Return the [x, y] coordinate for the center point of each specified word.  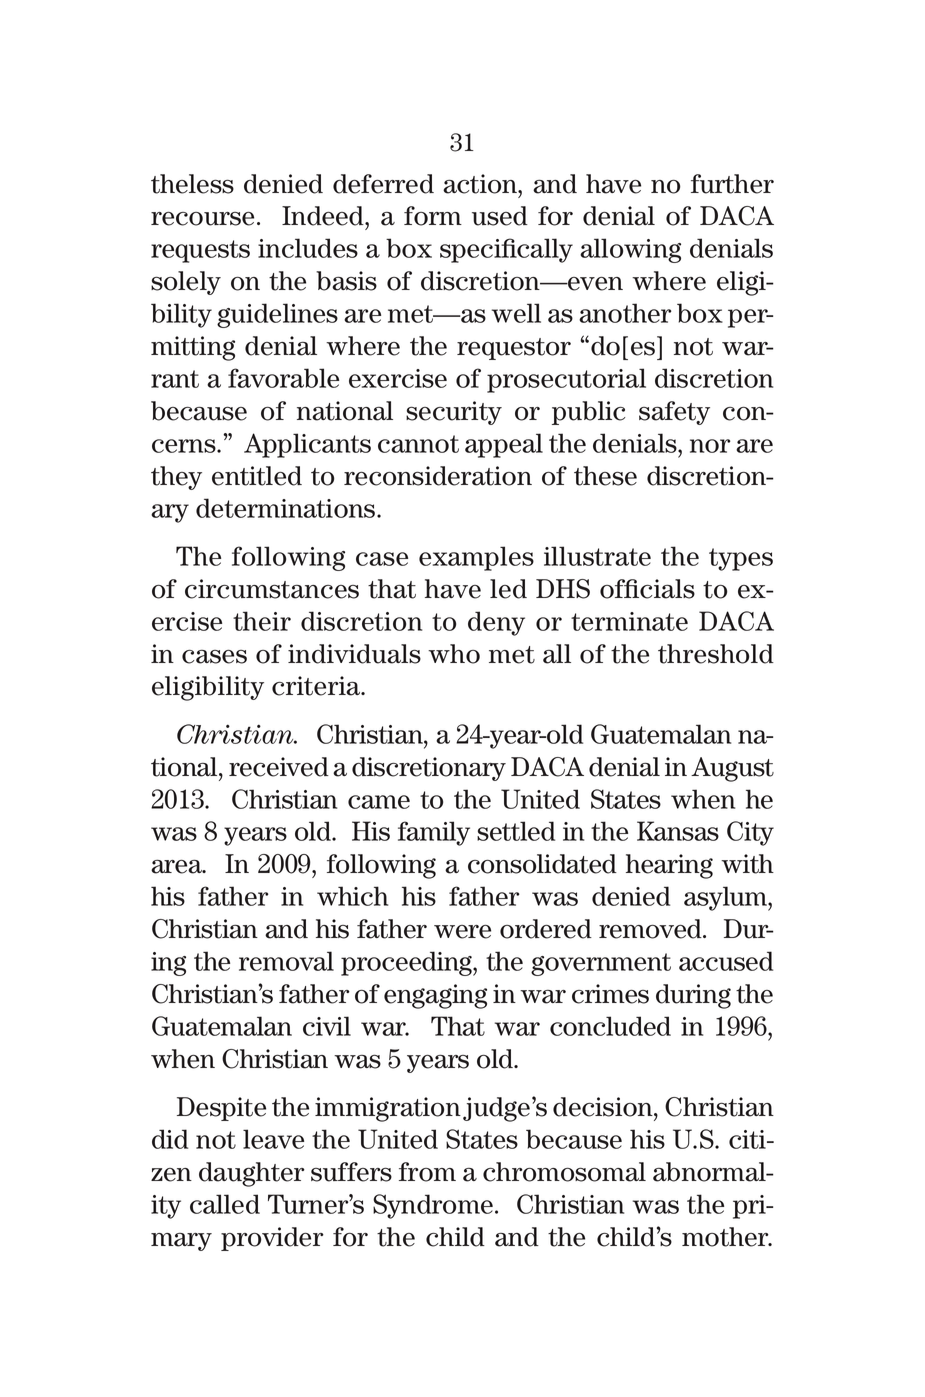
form [433, 216]
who [454, 654]
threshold [716, 654]
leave [273, 1139]
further [732, 184]
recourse [202, 219]
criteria [317, 686]
